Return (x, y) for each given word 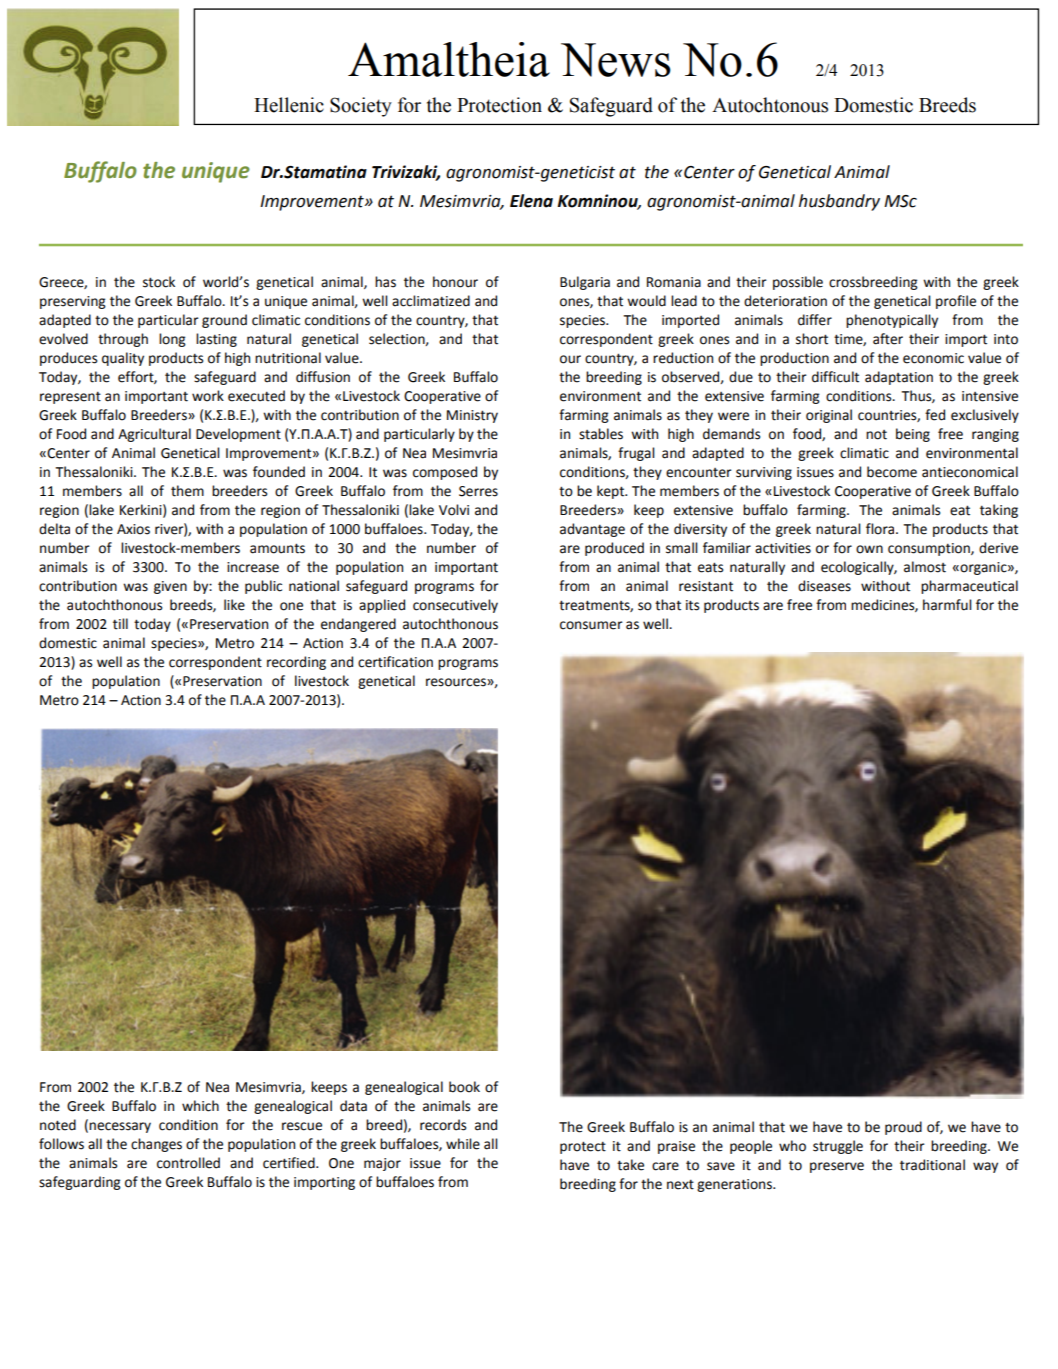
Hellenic (289, 105)
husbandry (839, 202)
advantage (592, 530)
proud (903, 1128)
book (464, 1087)
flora (881, 529)
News (616, 60)
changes (156, 1145)
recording (296, 663)
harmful (947, 605)
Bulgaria (585, 283)
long (172, 340)
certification (395, 662)
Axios (133, 529)
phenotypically (892, 321)
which (200, 1106)
